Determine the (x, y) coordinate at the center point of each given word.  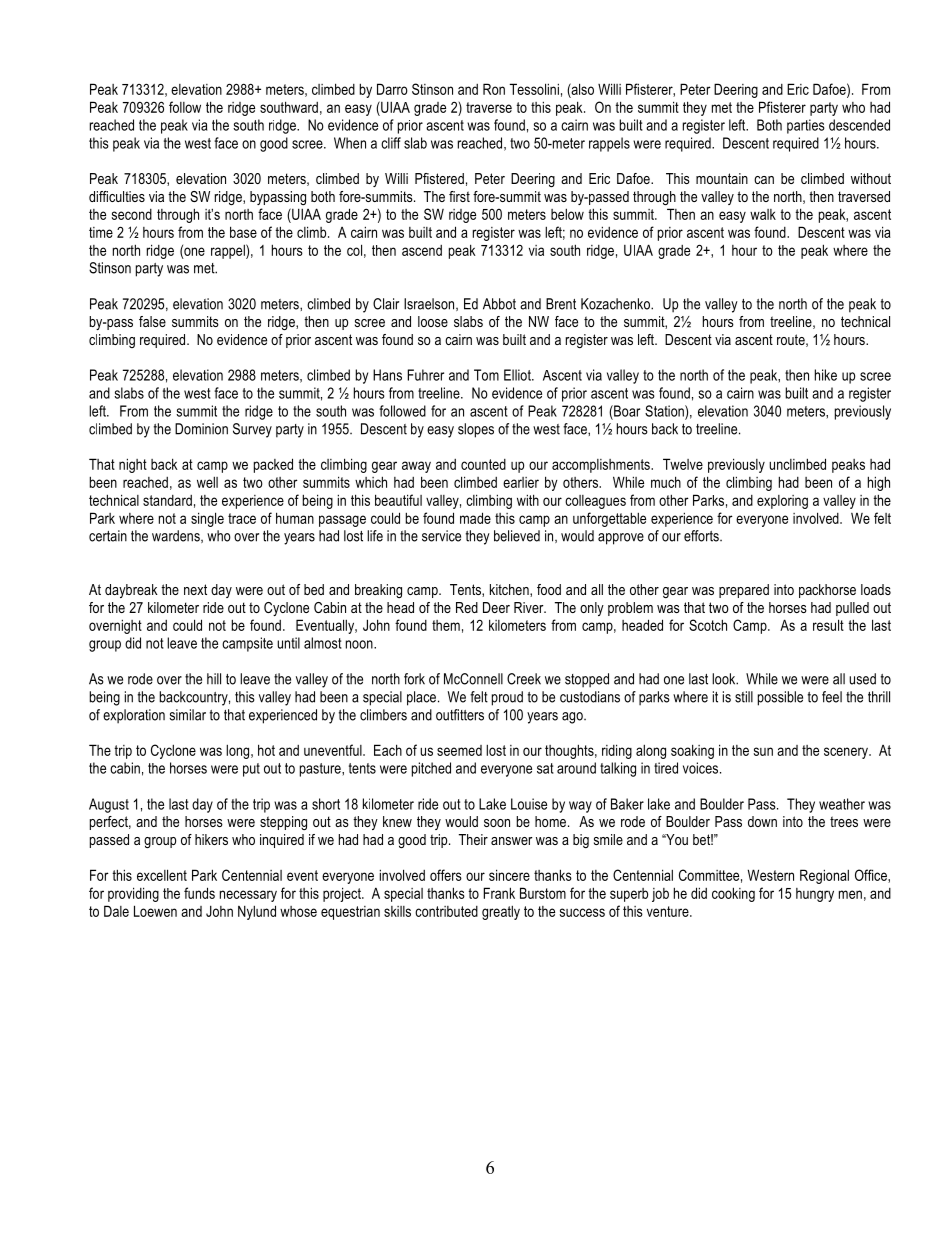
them (446, 625)
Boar (626, 411)
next (195, 589)
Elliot (518, 375)
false (152, 321)
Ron (494, 89)
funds (199, 893)
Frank (499, 893)
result (828, 625)
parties (806, 126)
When (350, 143)
